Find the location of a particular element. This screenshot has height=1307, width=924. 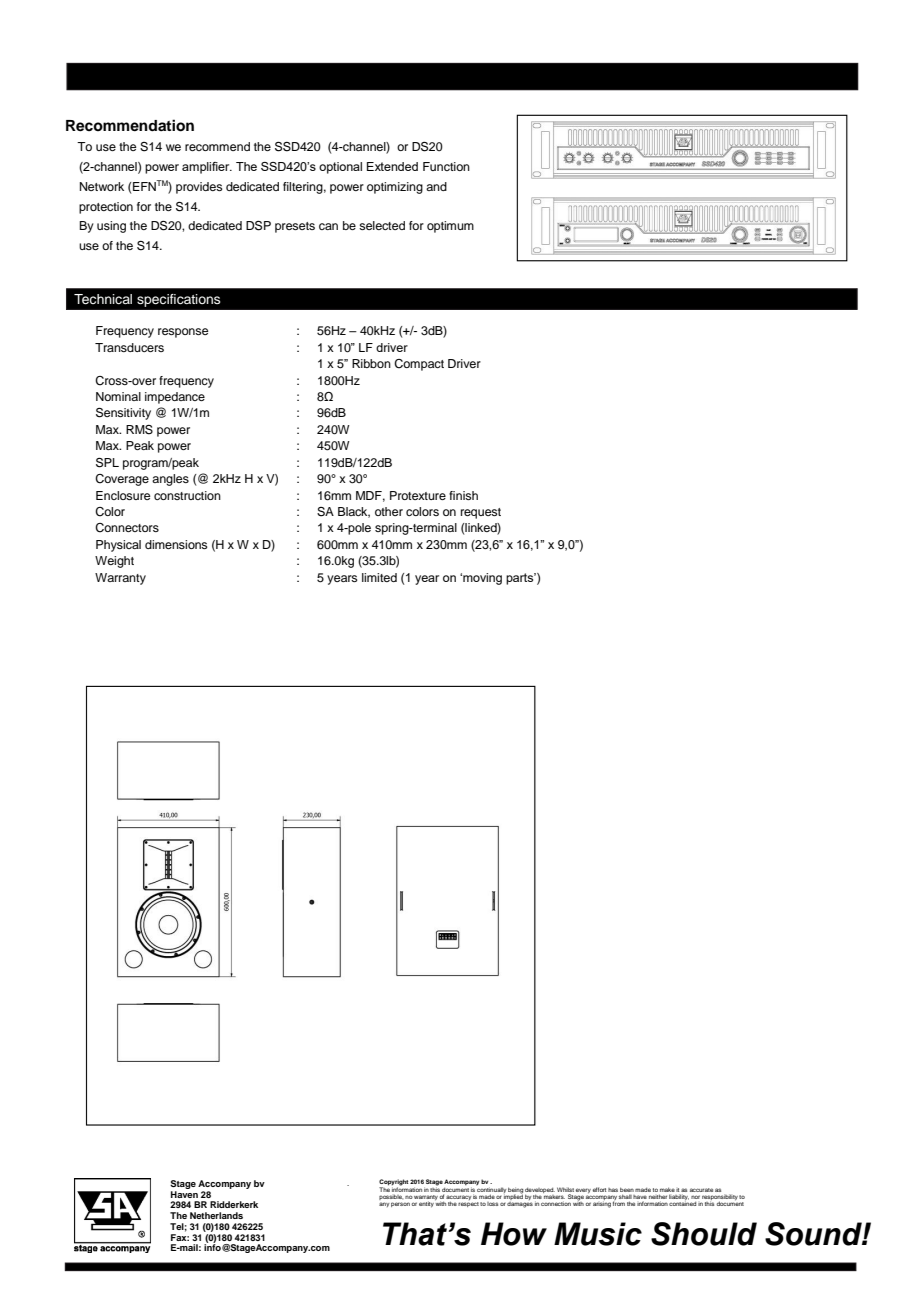

been is located at coordinates (627, 1189).
